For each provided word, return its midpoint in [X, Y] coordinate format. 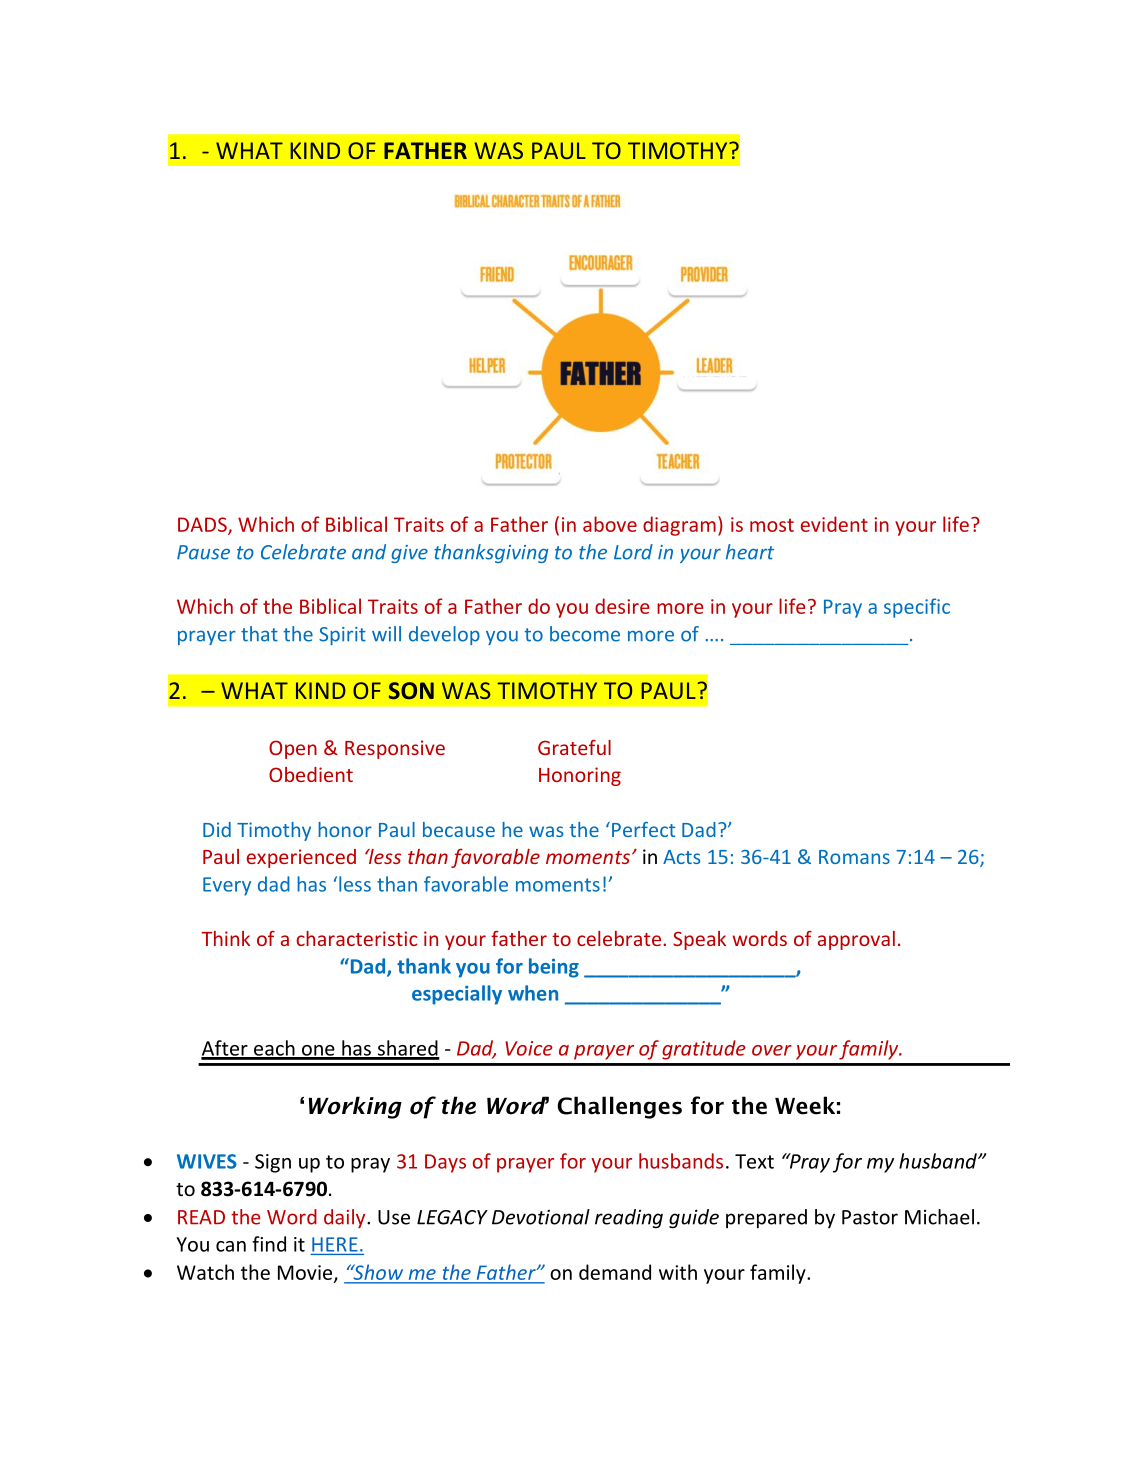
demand [615, 1272]
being [554, 968]
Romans [854, 857]
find [269, 1244]
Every [227, 886]
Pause [203, 552]
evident [834, 524]
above [610, 524]
